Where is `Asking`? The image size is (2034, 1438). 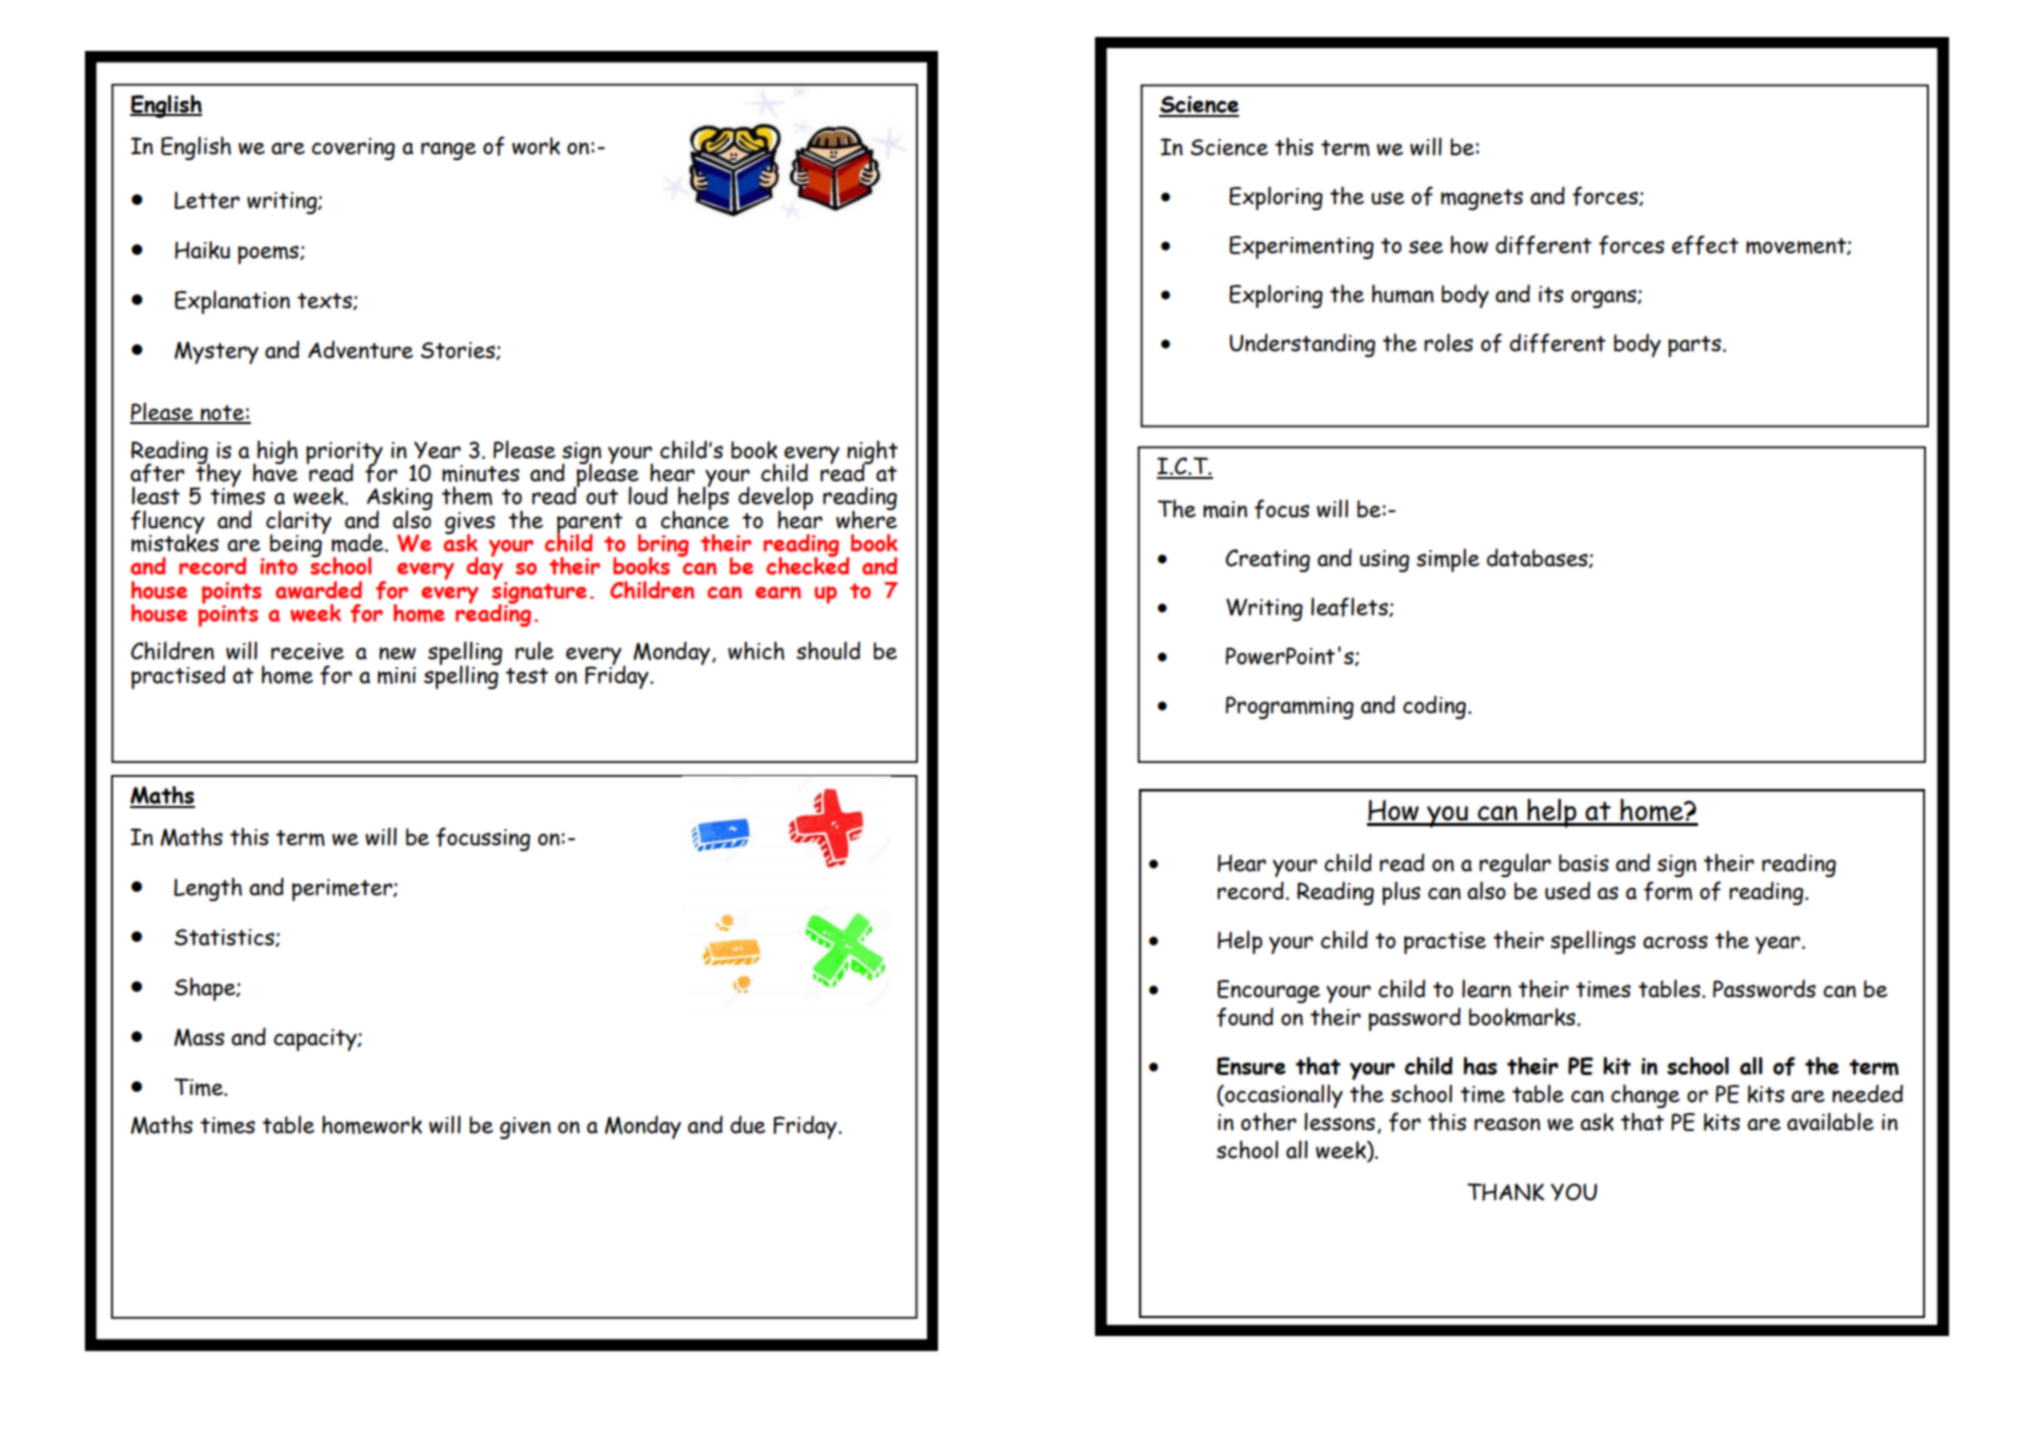
Asking is located at coordinates (400, 500).
